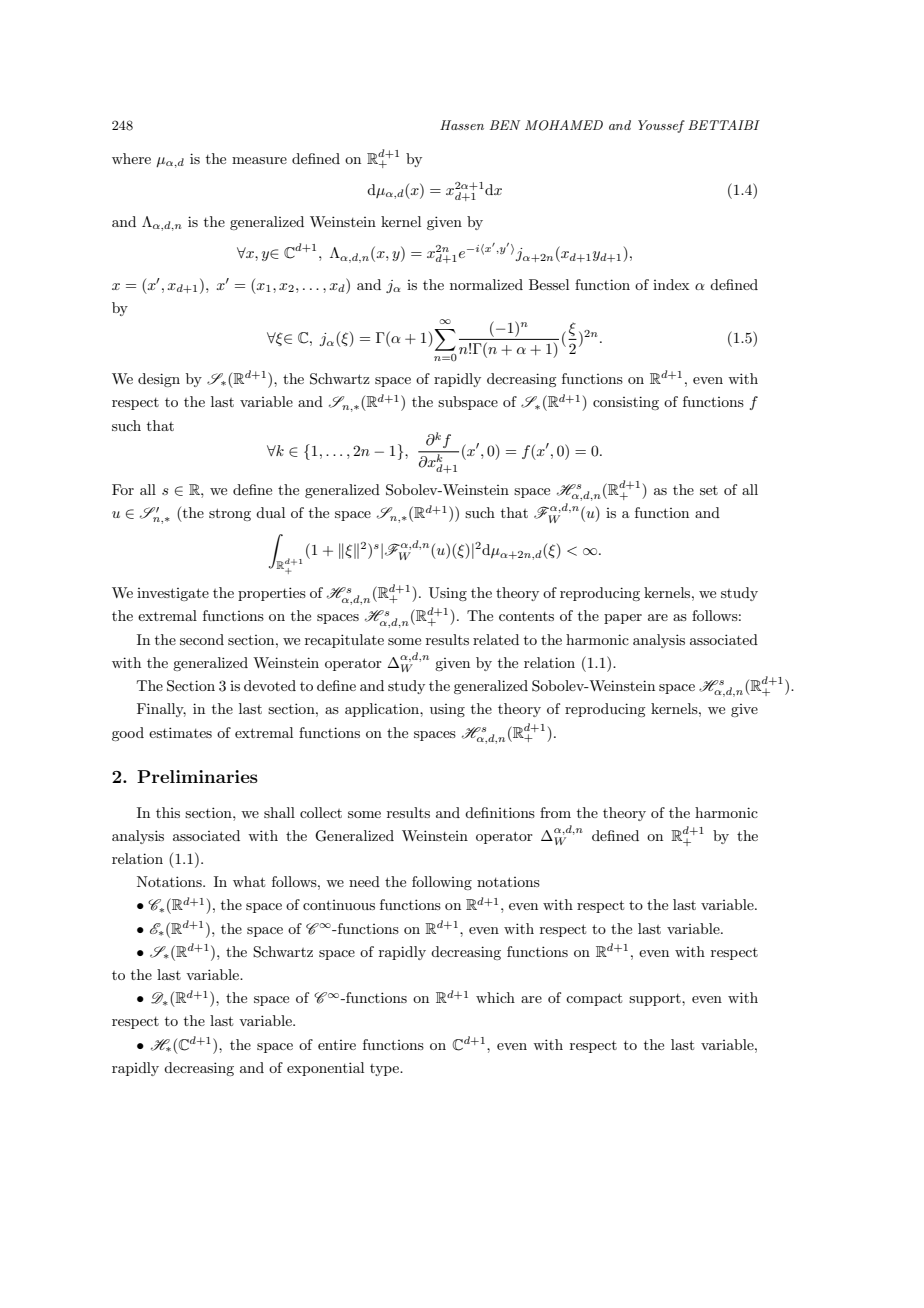  I want to click on BEN, so click(505, 125).
